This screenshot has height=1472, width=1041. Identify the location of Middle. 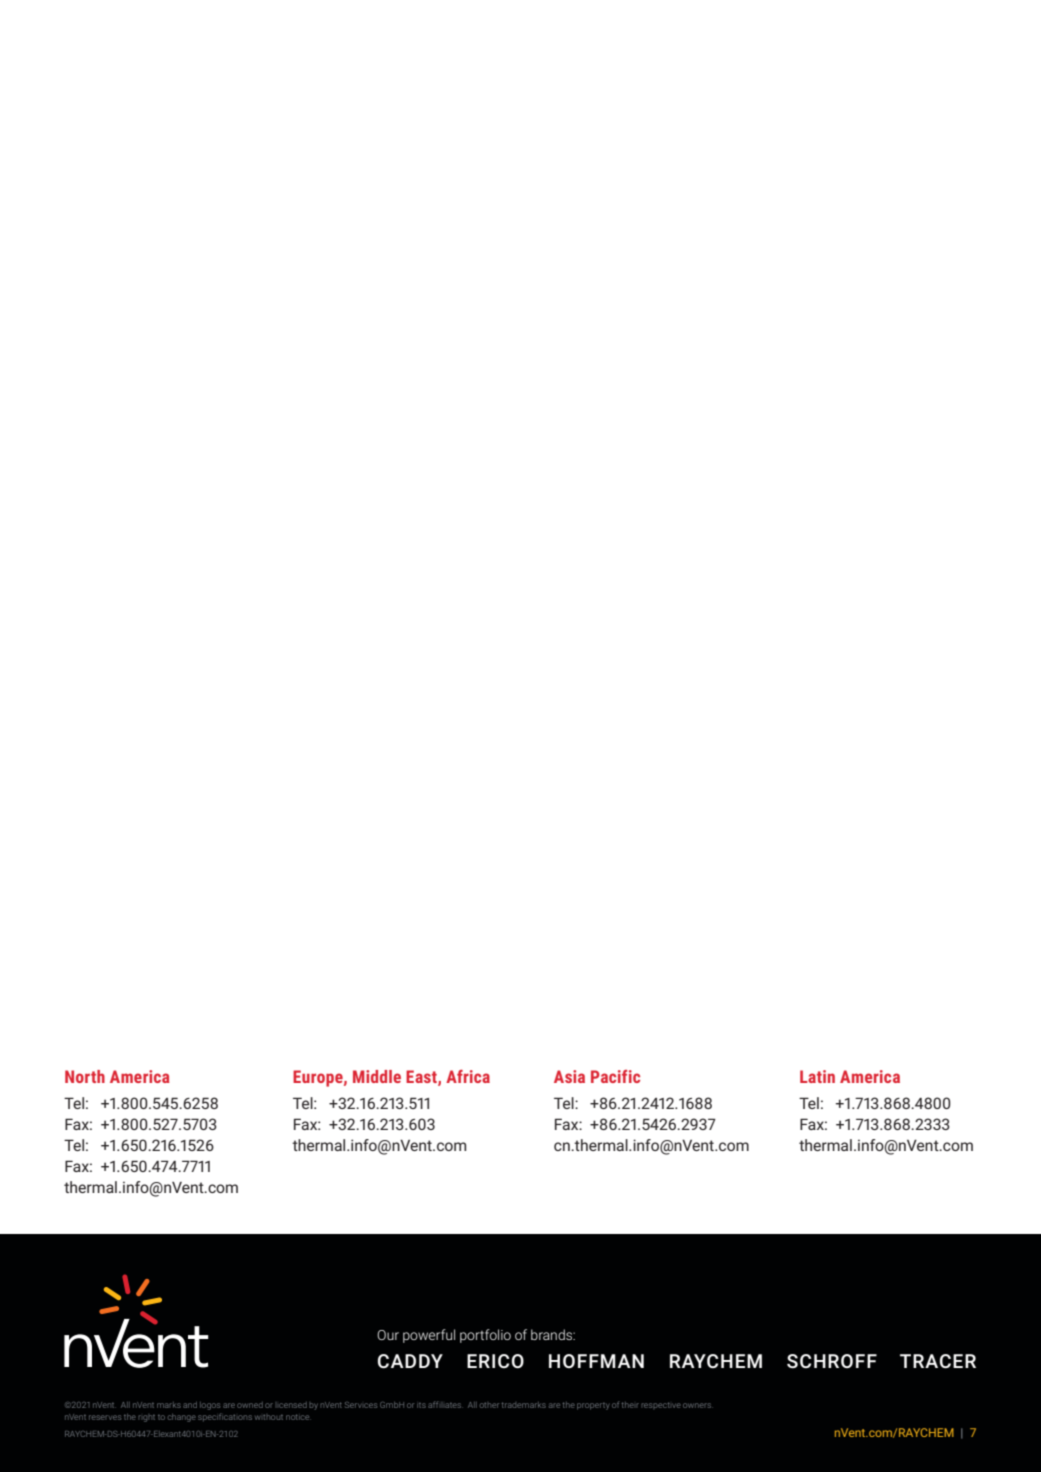
(377, 1076).
